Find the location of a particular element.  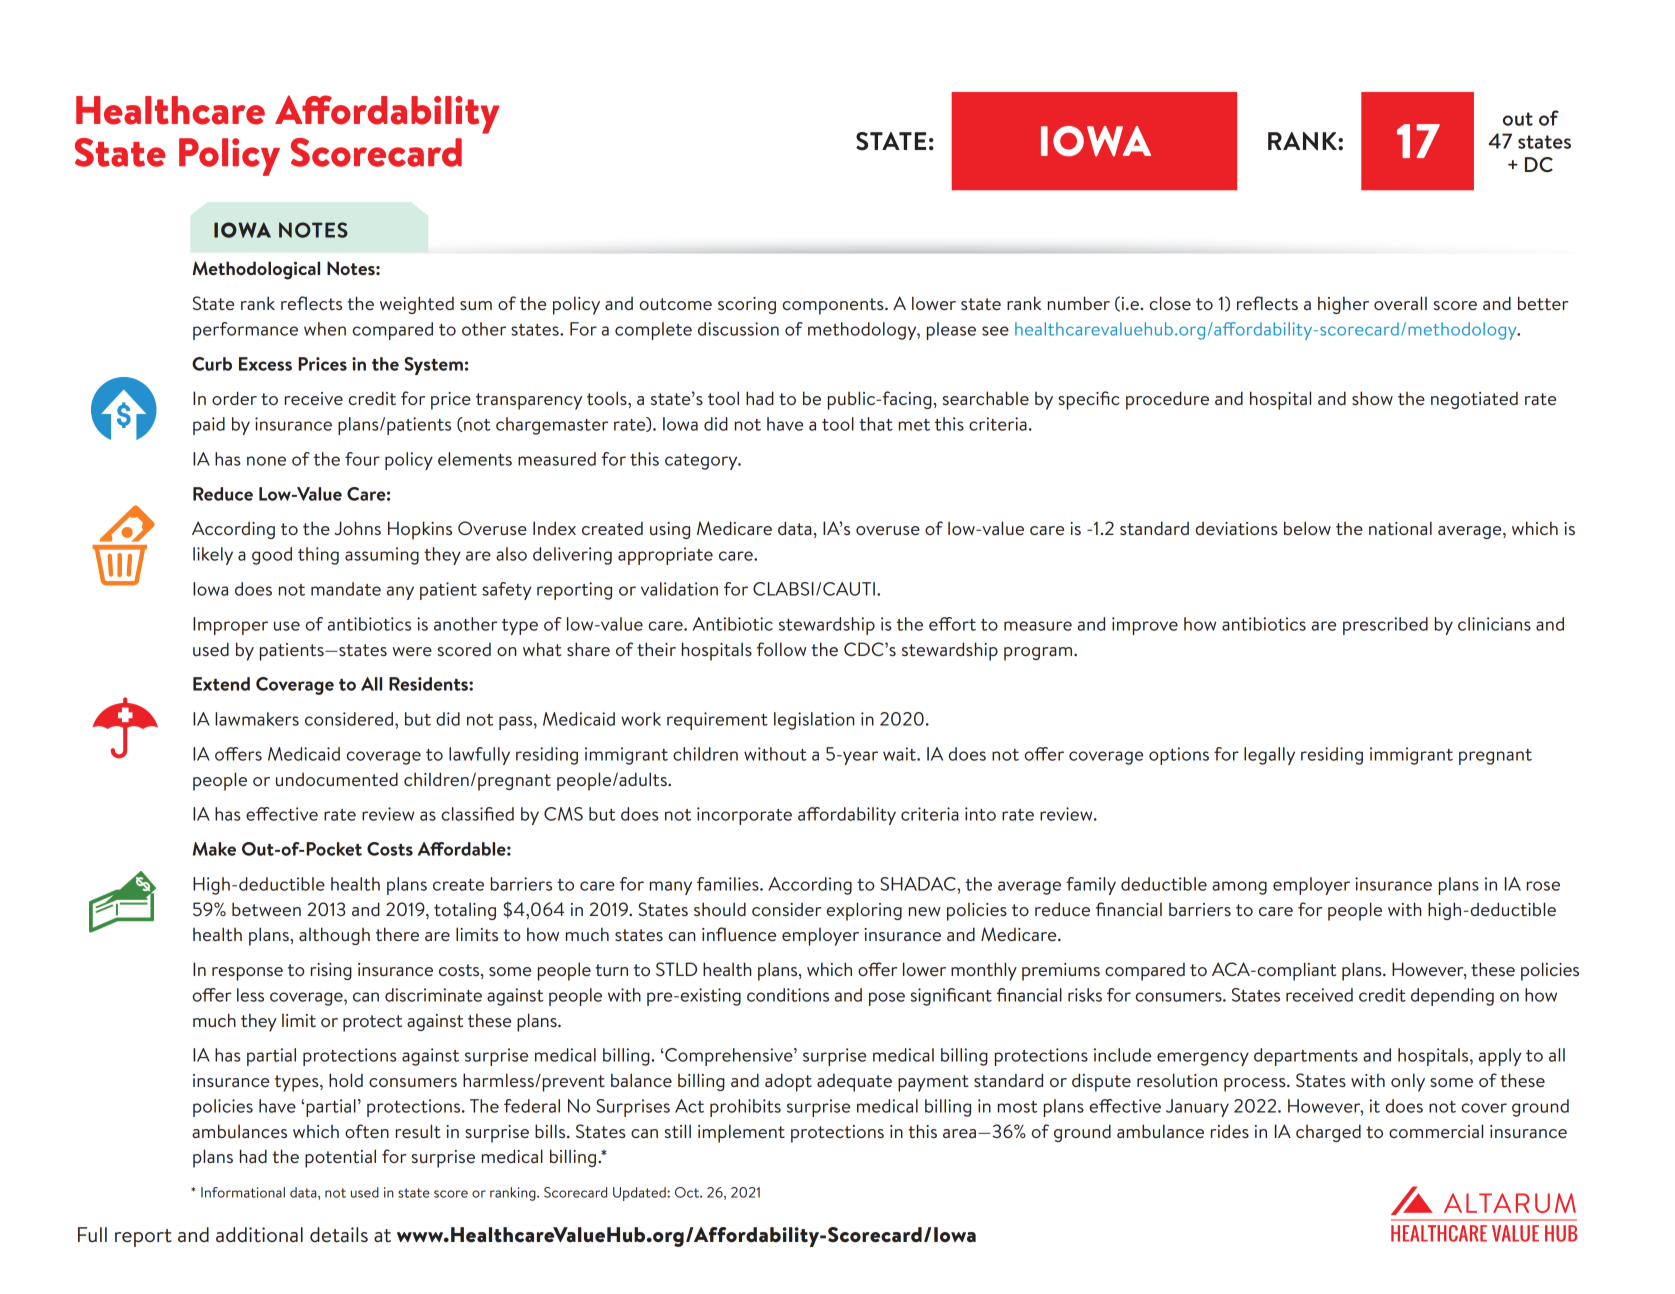

Oct is located at coordinates (688, 1192).
